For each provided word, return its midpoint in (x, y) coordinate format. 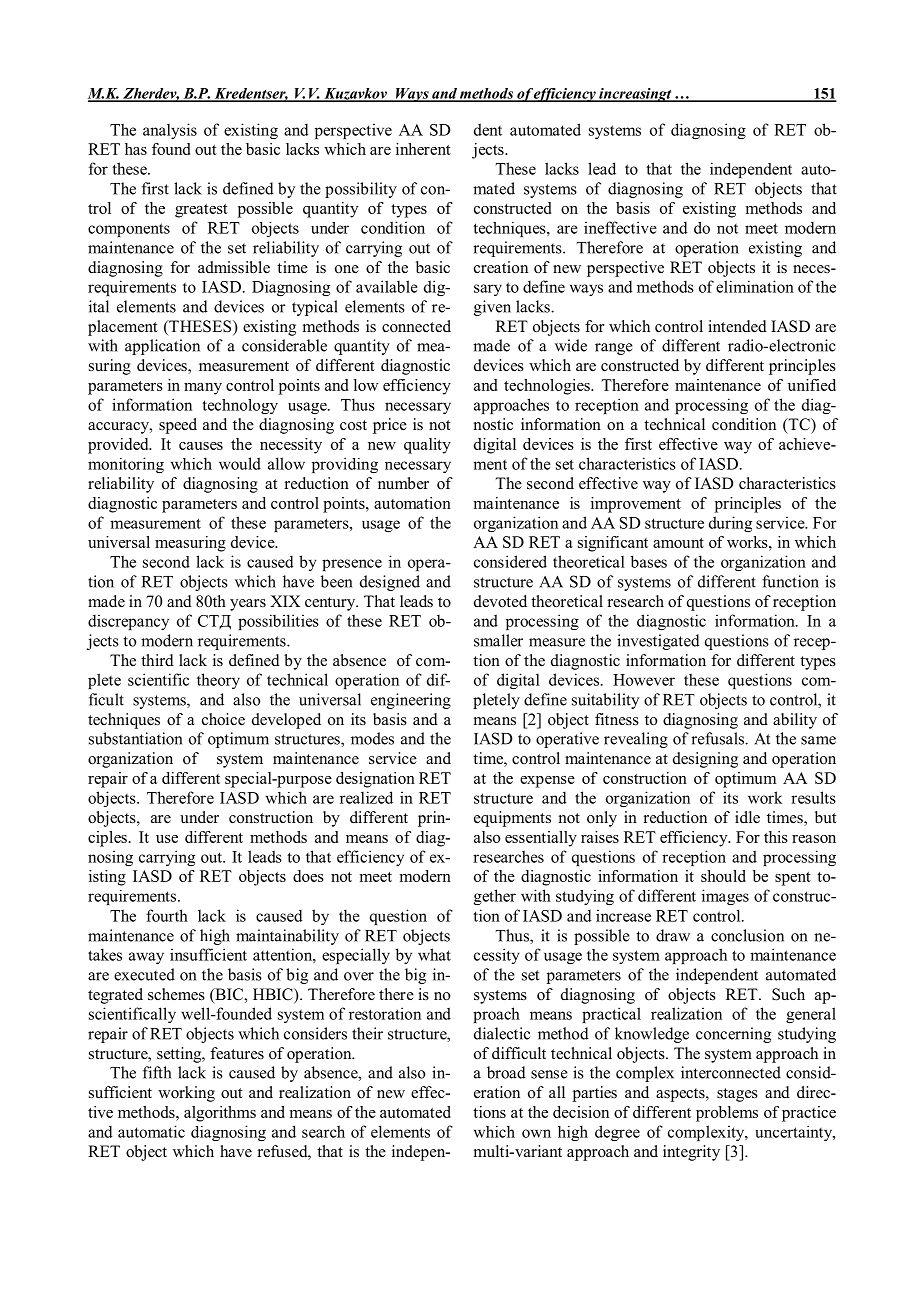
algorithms (220, 1114)
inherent (423, 149)
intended (737, 326)
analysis (170, 131)
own (536, 1133)
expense (547, 782)
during (730, 524)
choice (223, 719)
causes (201, 446)
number (403, 483)
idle (747, 817)
